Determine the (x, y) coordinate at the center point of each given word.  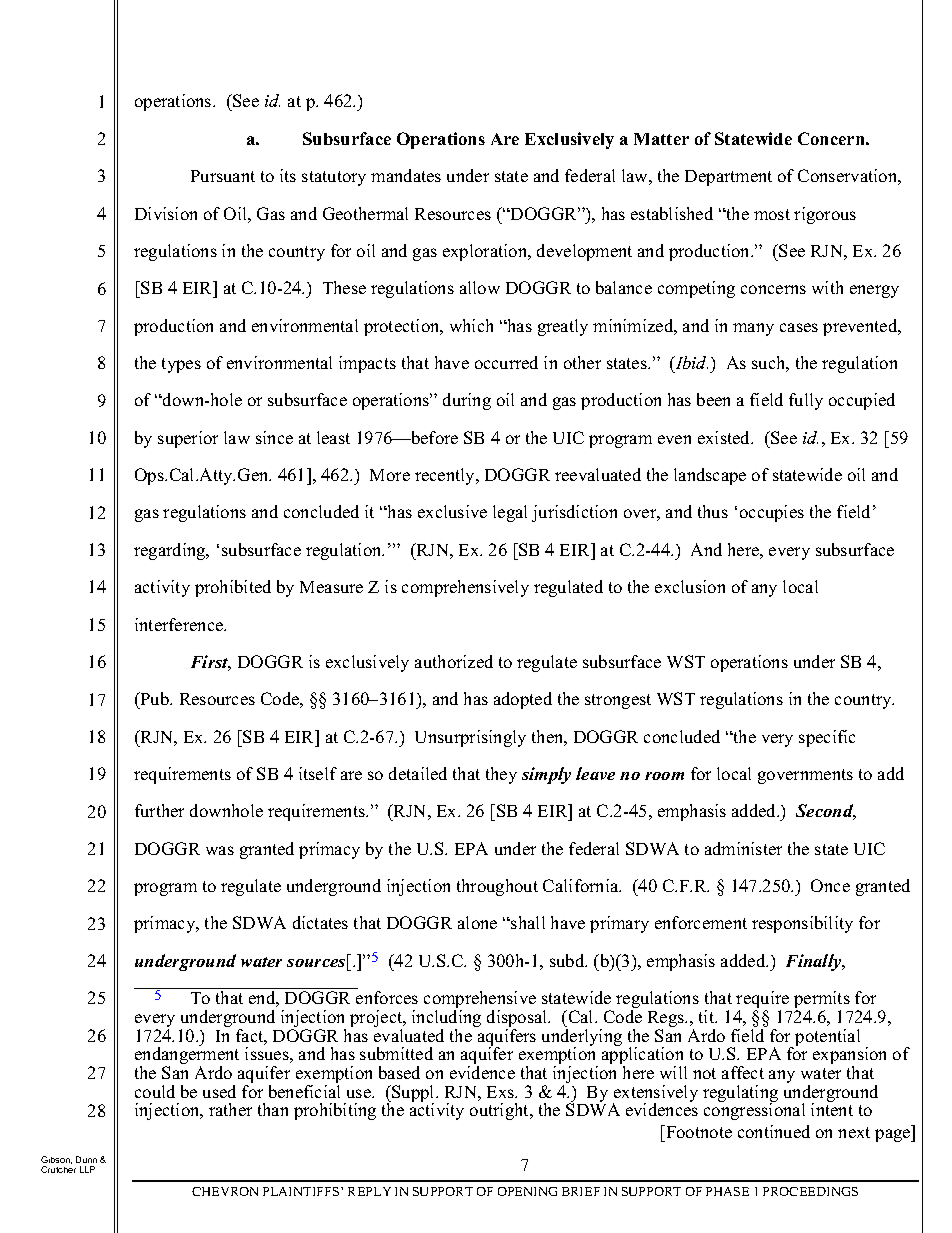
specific (827, 738)
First (211, 663)
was (220, 850)
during (467, 401)
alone (477, 922)
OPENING (527, 1191)
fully (806, 401)
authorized (454, 661)
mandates (406, 175)
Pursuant (223, 176)
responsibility (802, 924)
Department (728, 178)
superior (188, 439)
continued (774, 1131)
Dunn (86, 1159)
